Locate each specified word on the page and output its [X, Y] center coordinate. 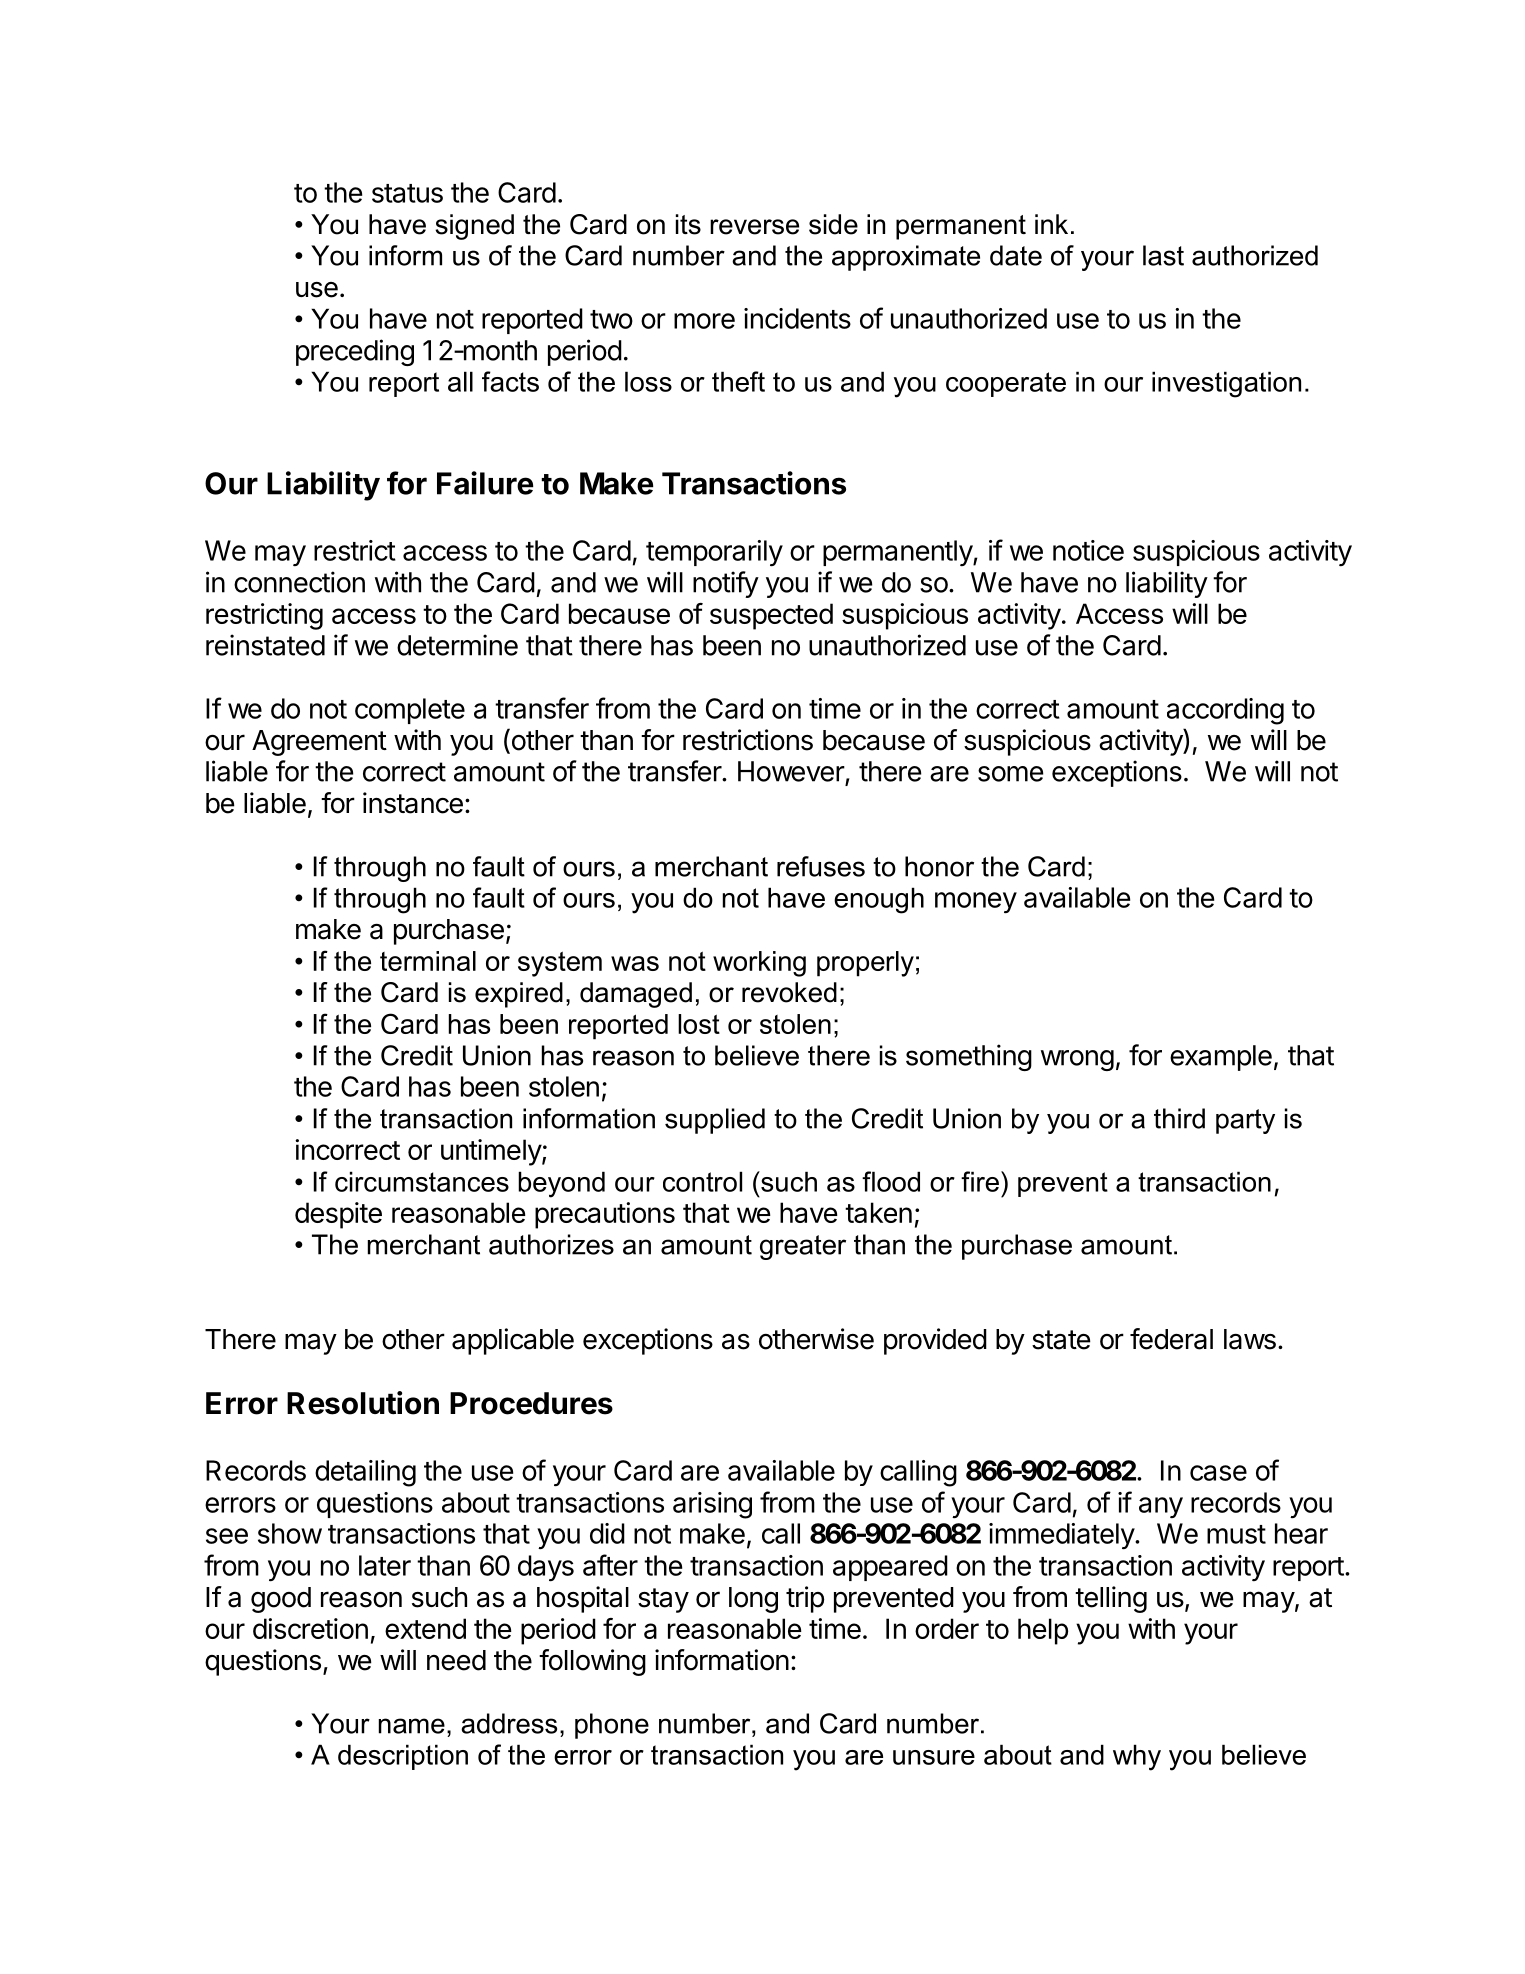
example [1221, 1058]
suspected [771, 616]
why [1137, 1757]
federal [1171, 1339]
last [1163, 255]
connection [299, 582]
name [412, 1726]
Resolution [363, 1403]
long [753, 1600]
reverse [754, 227]
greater [803, 1247]
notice [1088, 550]
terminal [428, 961]
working [759, 964]
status [407, 193]
